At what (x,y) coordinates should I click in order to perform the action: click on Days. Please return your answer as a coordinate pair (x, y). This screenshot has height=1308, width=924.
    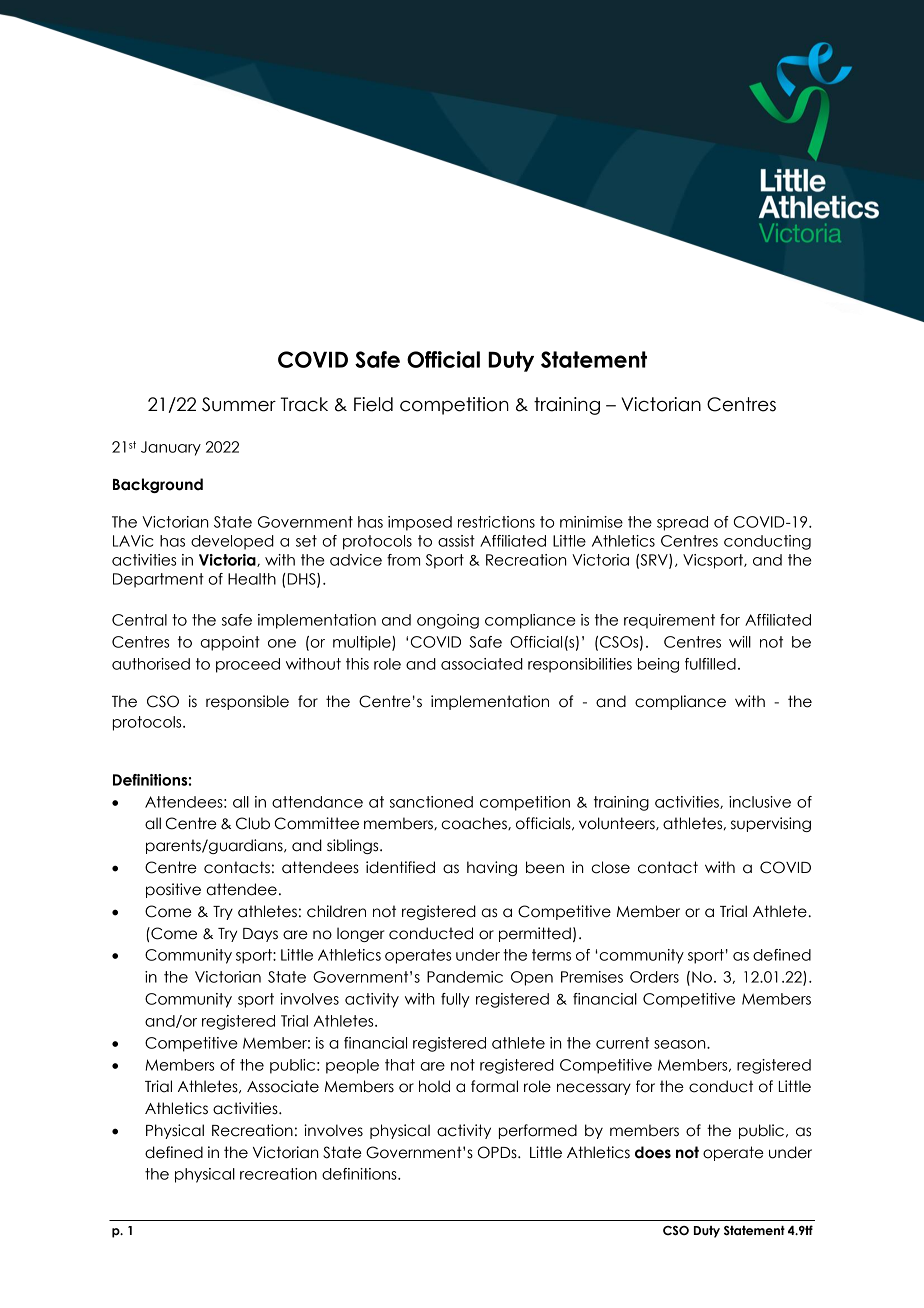
    Looking at the image, I should click on (260, 935).
